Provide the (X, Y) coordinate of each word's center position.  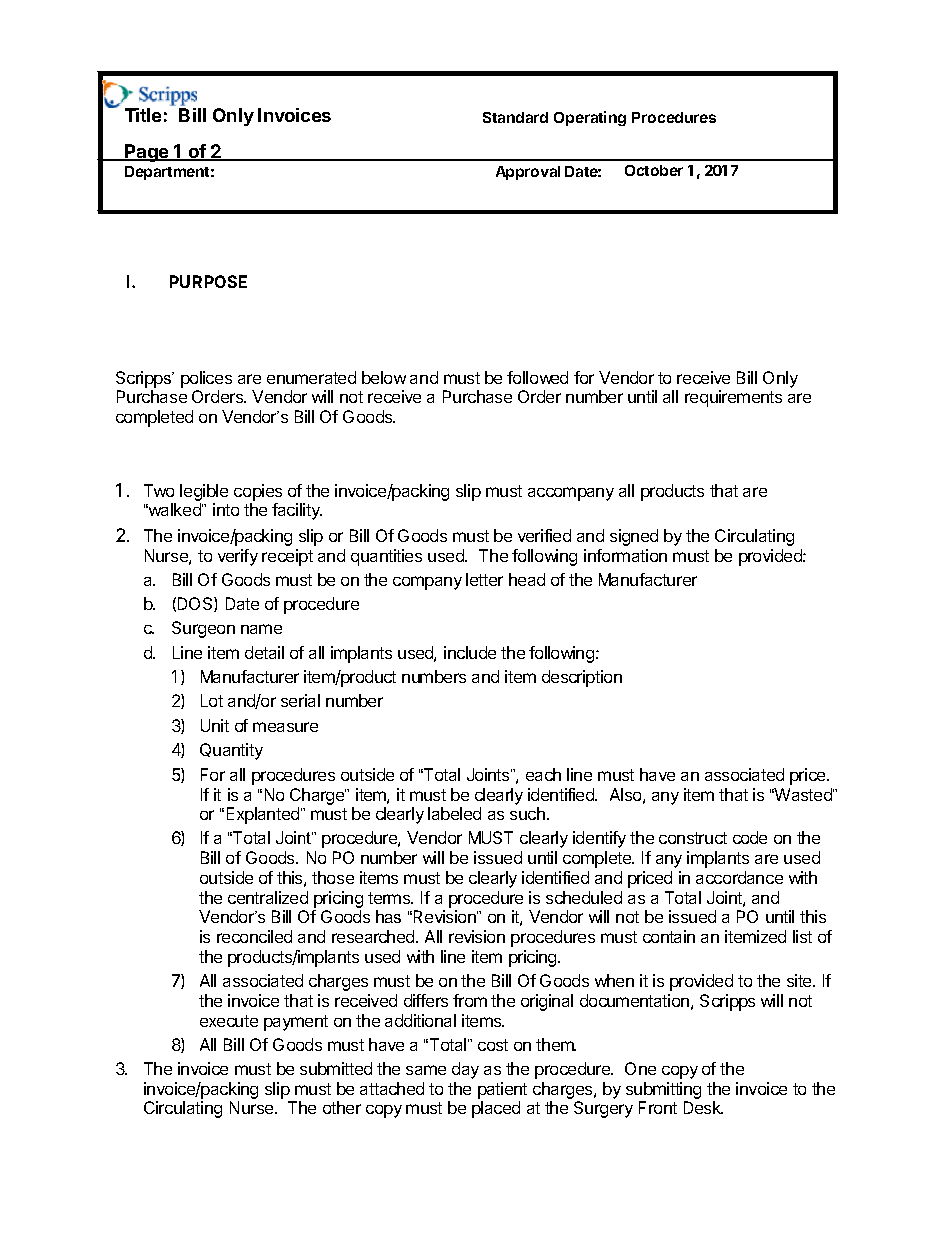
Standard (515, 117)
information (625, 555)
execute (229, 1021)
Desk (703, 1107)
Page (147, 153)
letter (484, 579)
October (654, 170)
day (465, 1070)
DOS (196, 604)
